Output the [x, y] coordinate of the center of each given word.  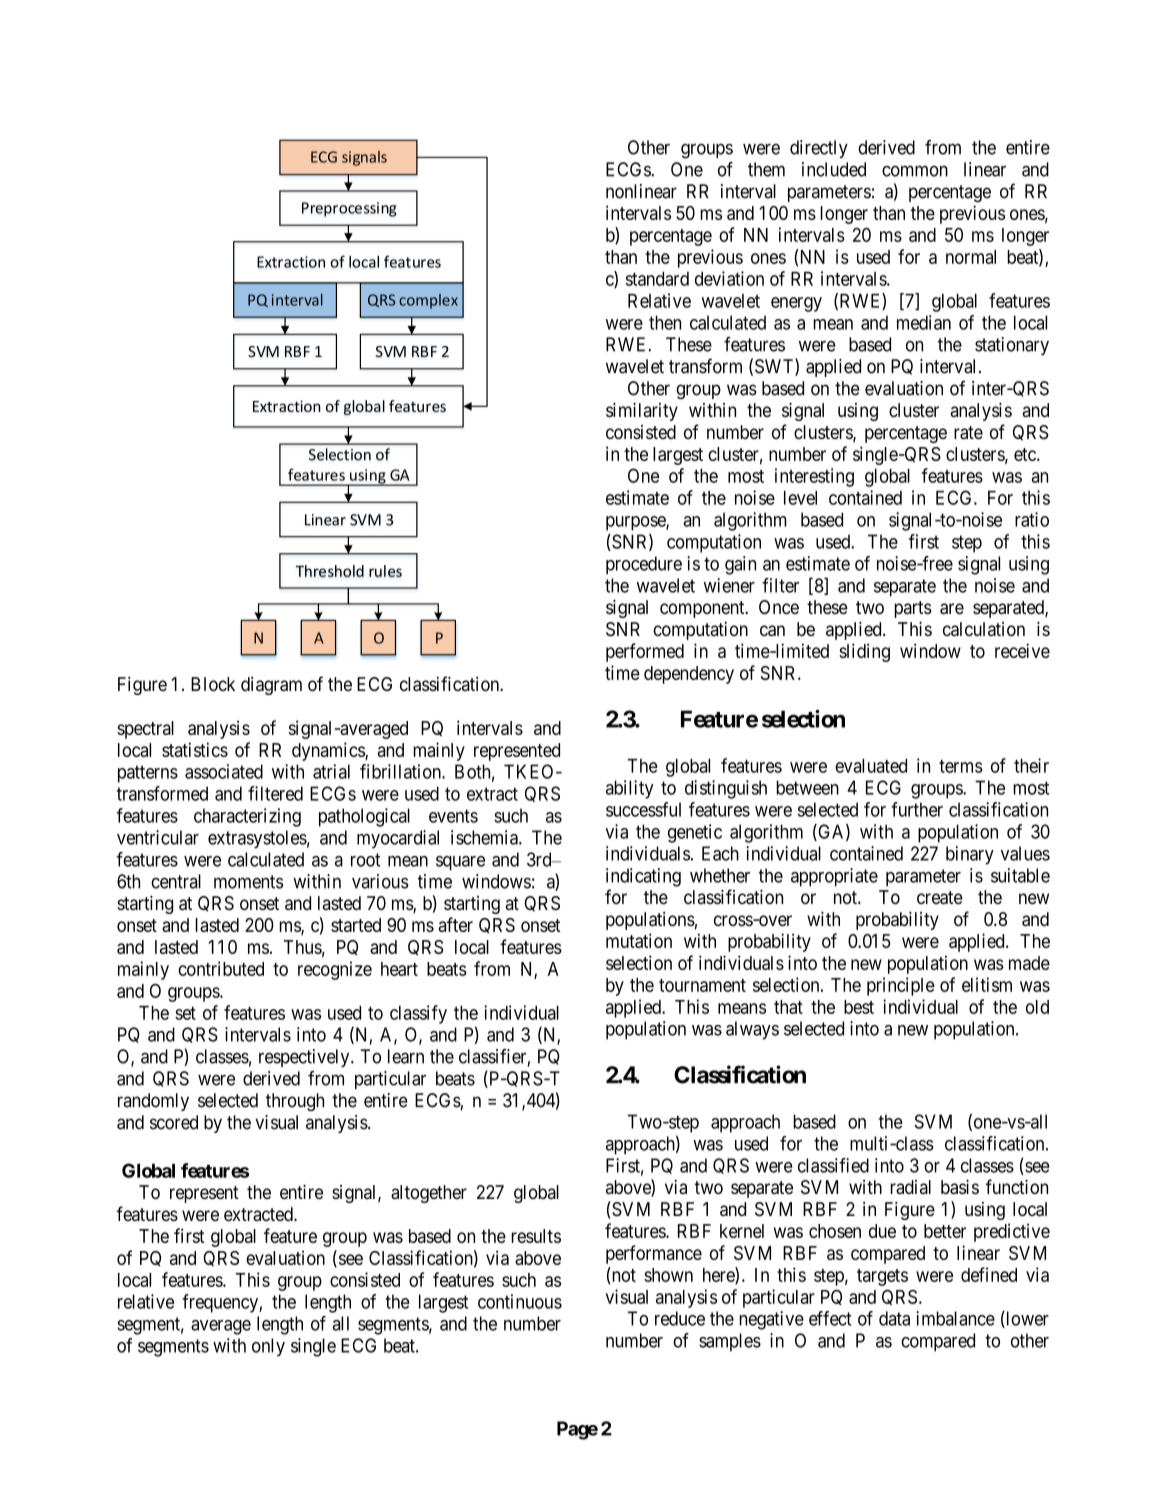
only [268, 1347]
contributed [221, 968]
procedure [644, 565]
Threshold [329, 571]
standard [657, 279]
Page [577, 1430]
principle [901, 986]
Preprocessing [349, 209]
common [915, 171]
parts [913, 609]
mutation [639, 940]
